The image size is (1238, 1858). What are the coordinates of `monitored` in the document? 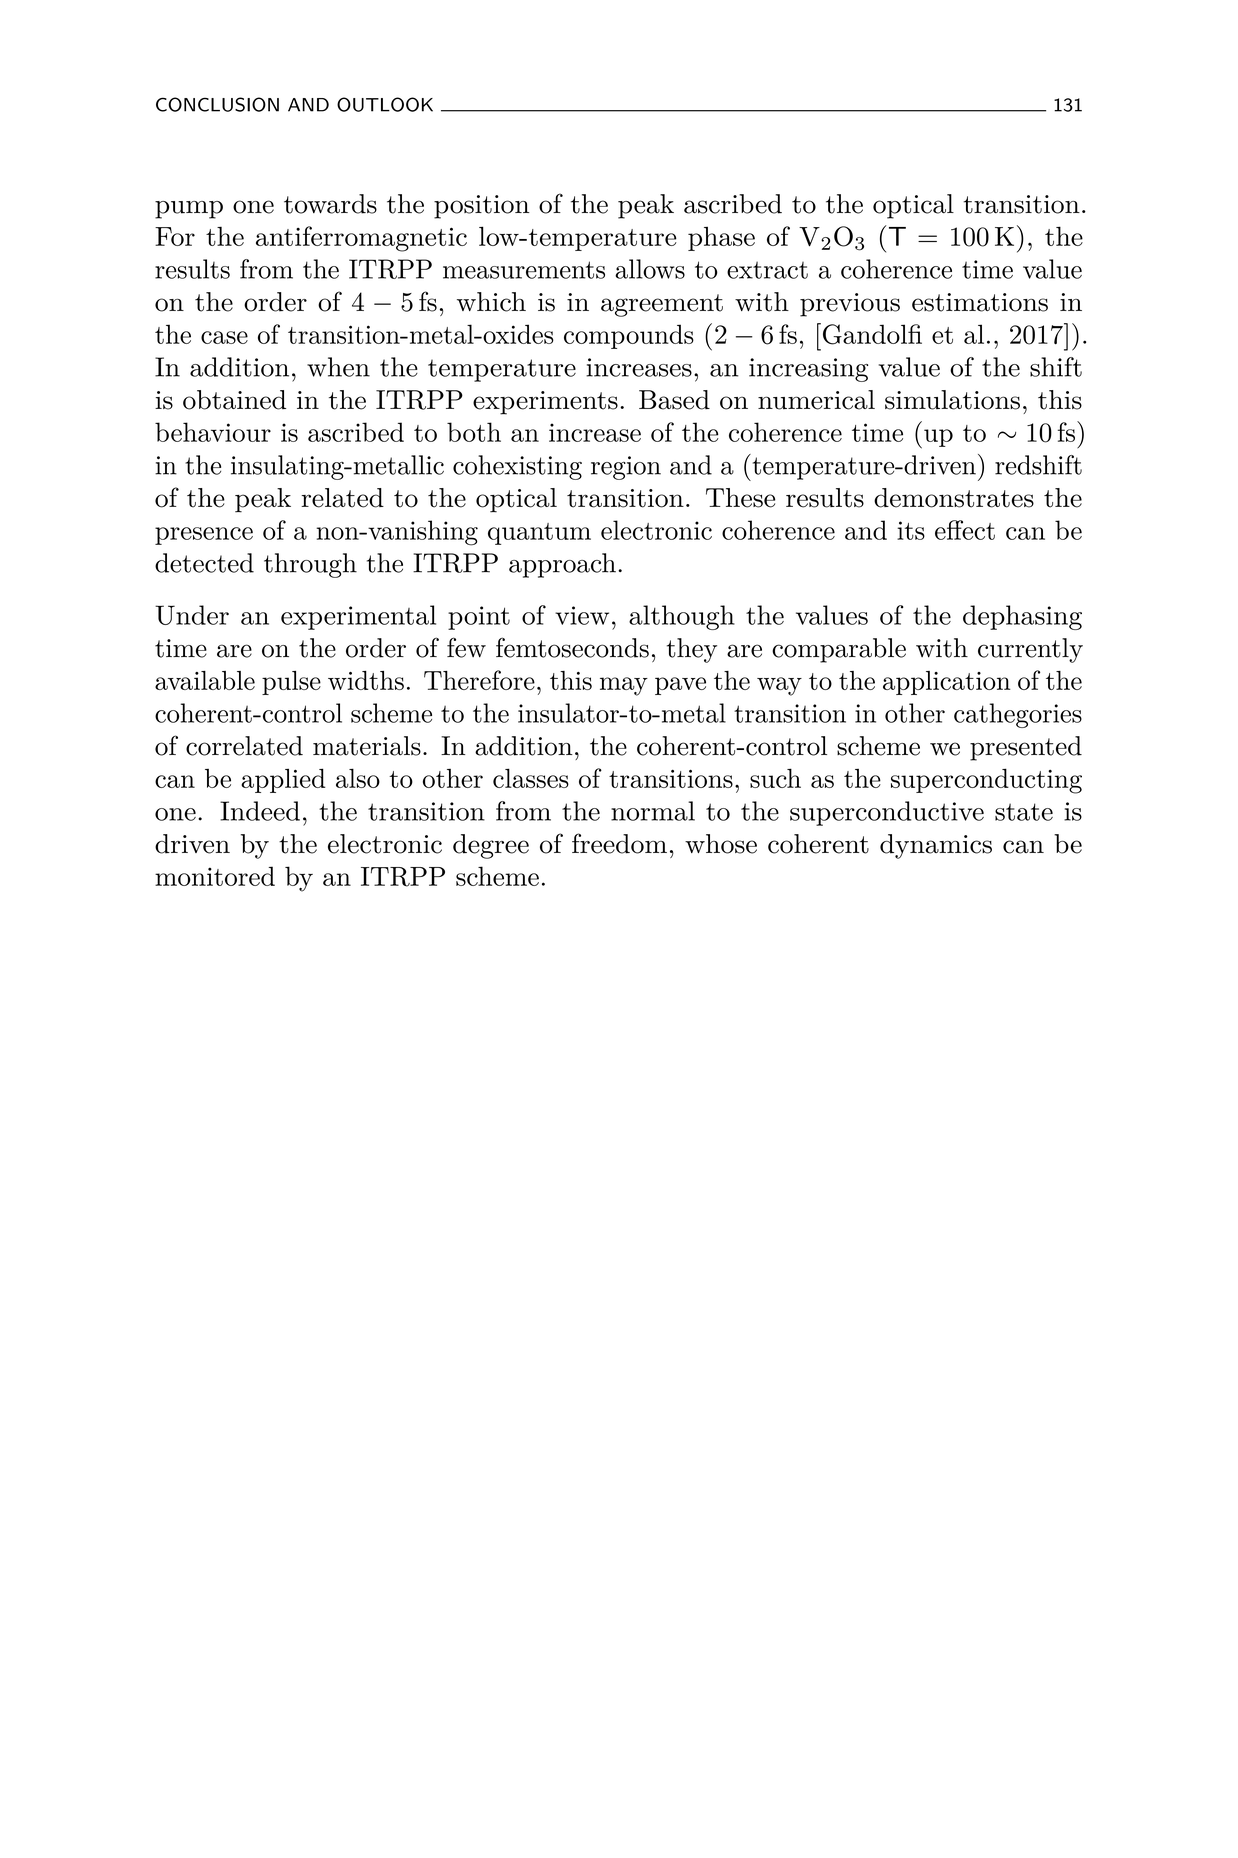 It's located at (215, 876).
